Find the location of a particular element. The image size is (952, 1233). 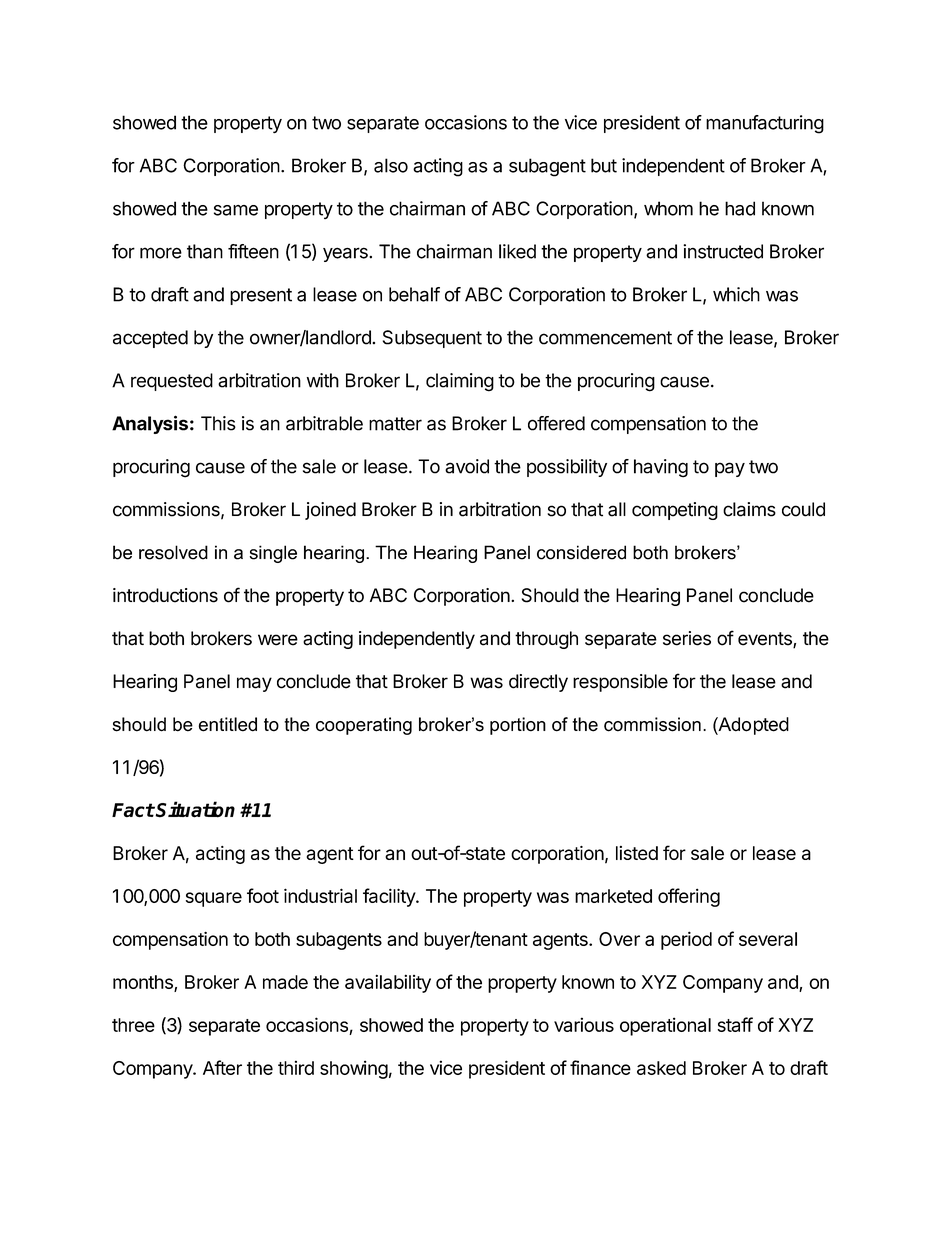

entitled is located at coordinates (228, 724).
